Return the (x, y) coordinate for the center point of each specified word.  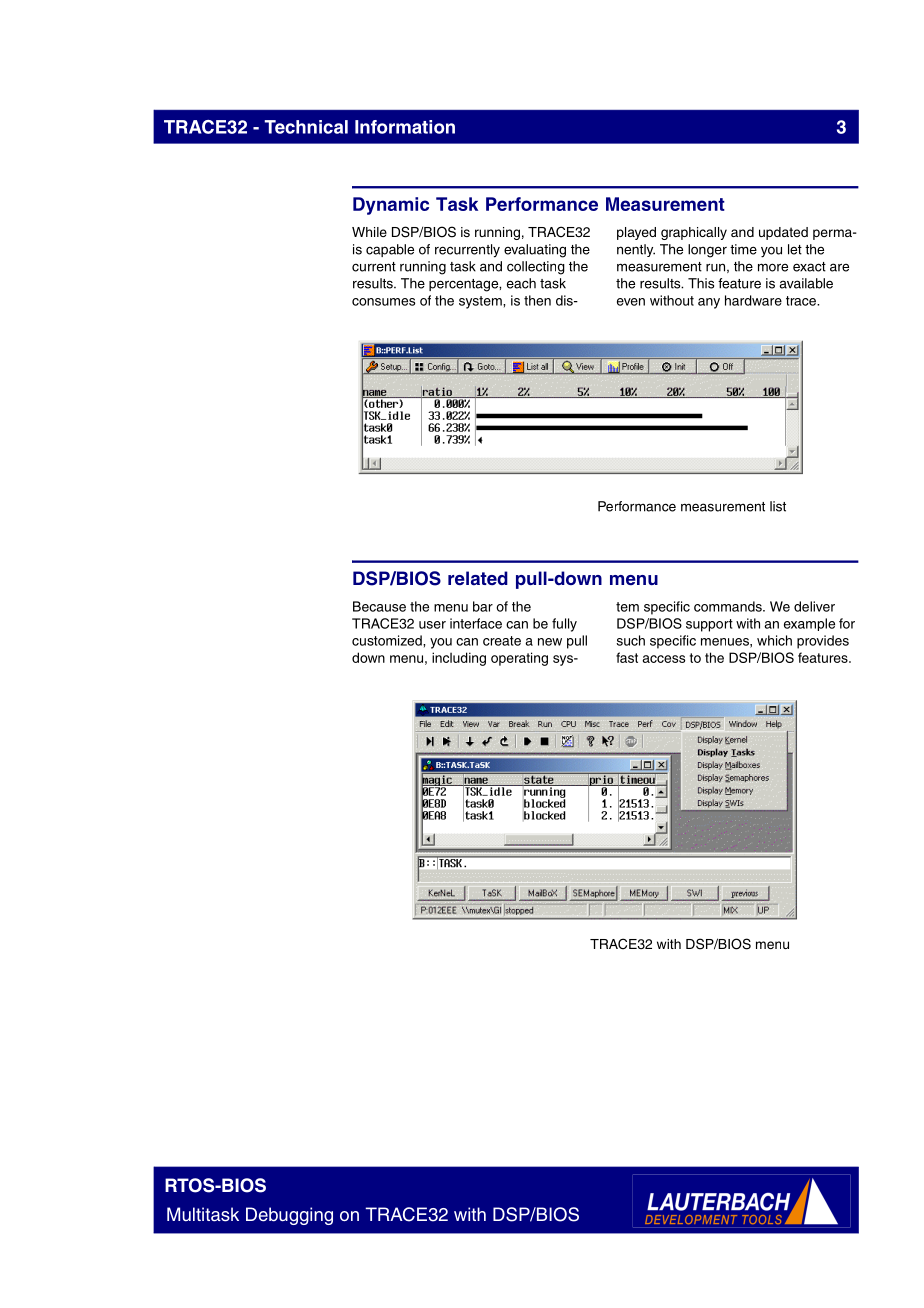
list (778, 506)
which (774, 640)
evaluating (535, 251)
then (537, 300)
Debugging (289, 1216)
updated (783, 233)
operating (519, 659)
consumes (383, 302)
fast (627, 657)
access (663, 659)
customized (388, 640)
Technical (306, 127)
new (550, 642)
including (459, 659)
